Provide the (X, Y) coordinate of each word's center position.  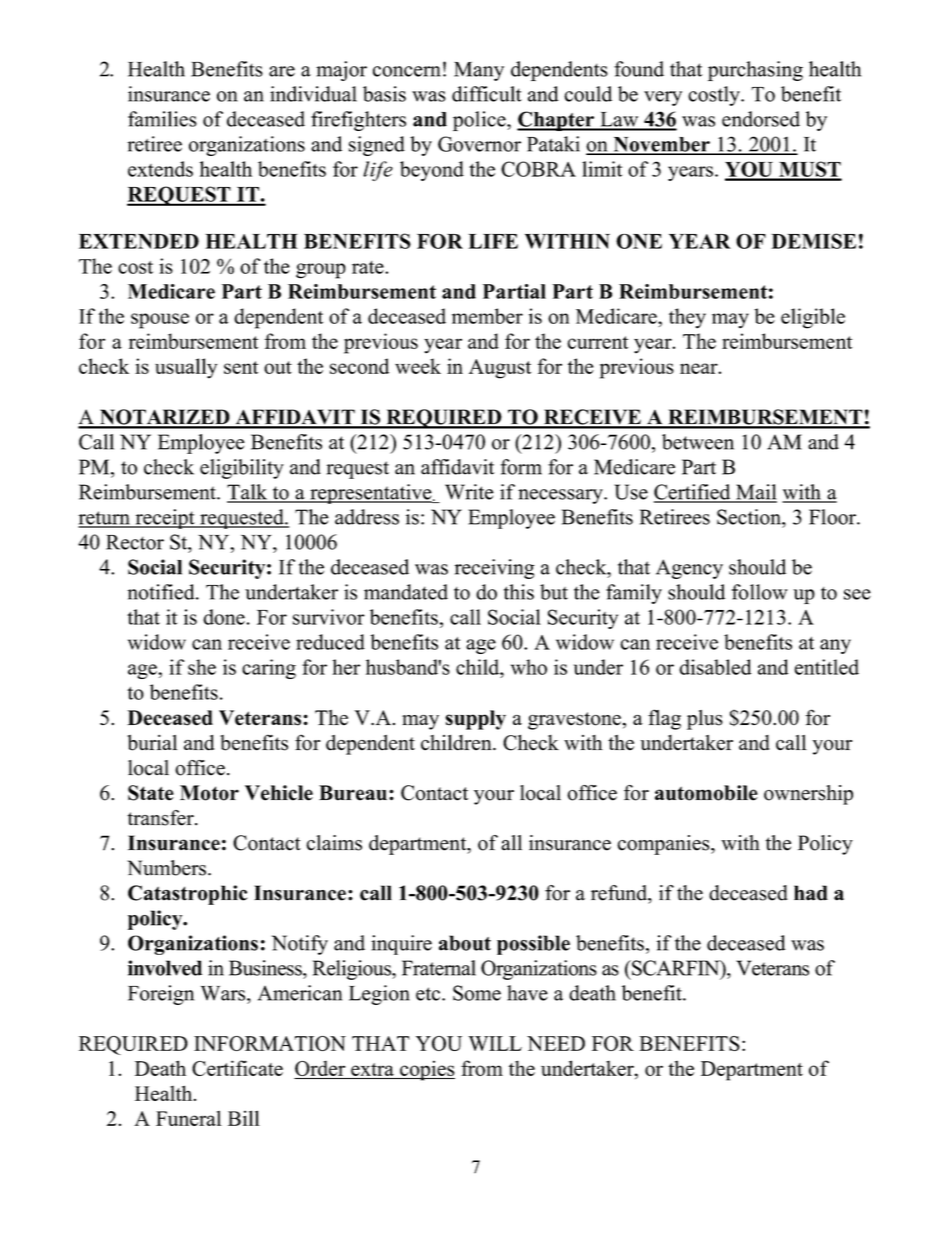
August (500, 369)
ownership (808, 795)
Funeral (189, 1118)
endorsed (761, 119)
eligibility (242, 469)
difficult (487, 94)
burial (152, 743)
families (162, 119)
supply (475, 720)
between (698, 442)
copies (426, 1070)
